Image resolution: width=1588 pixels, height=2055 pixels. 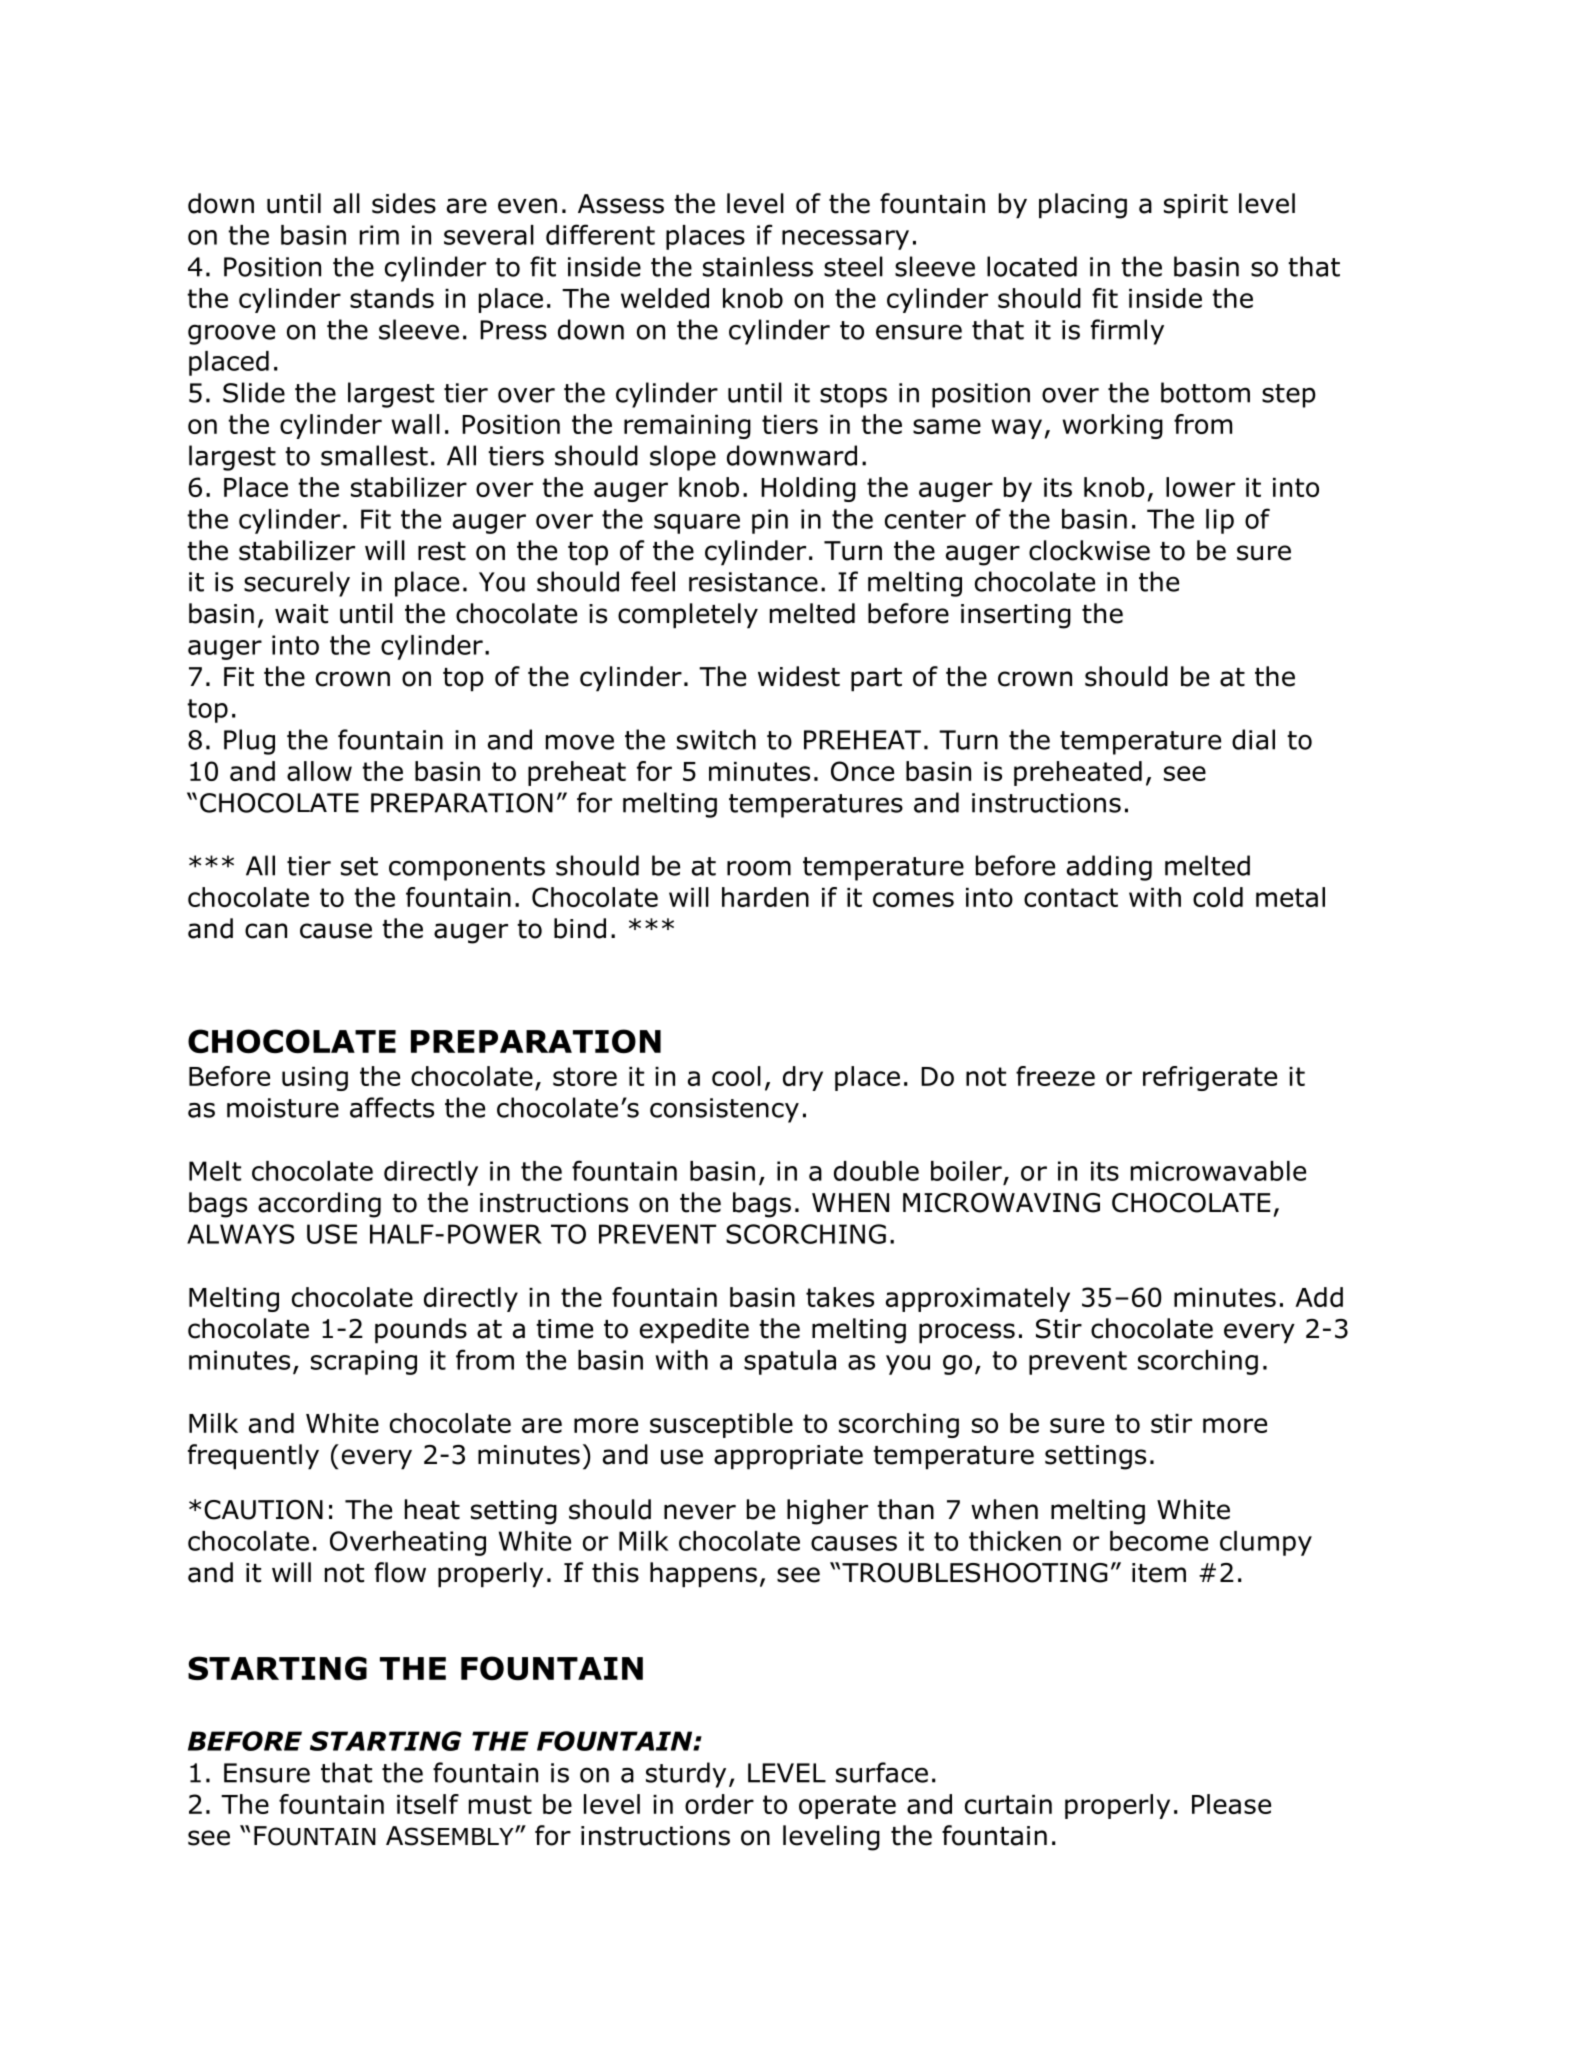 What do you see at coordinates (1210, 1078) in the document?
I see `refrigerate` at bounding box center [1210, 1078].
